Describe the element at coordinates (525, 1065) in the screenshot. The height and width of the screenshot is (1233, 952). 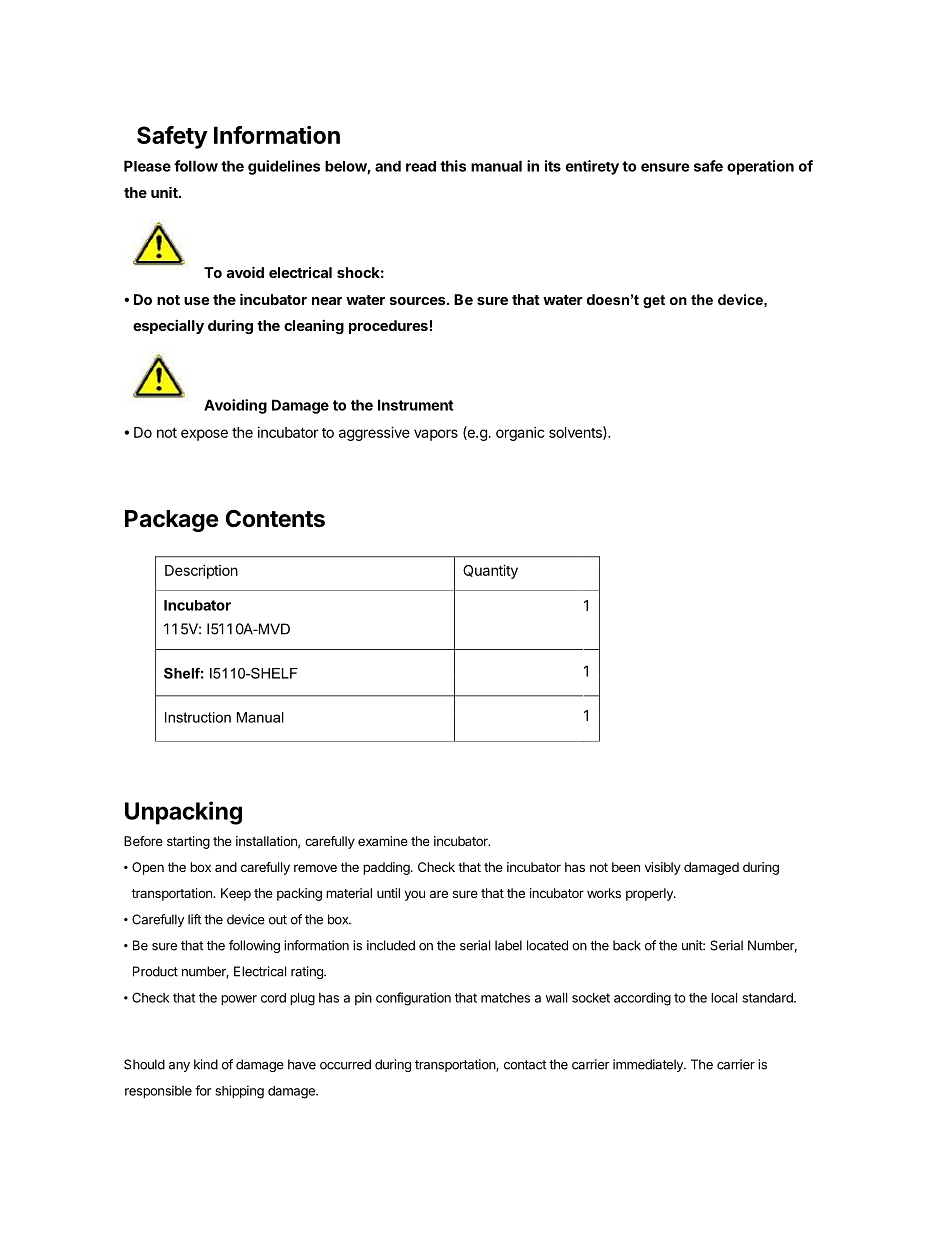
I see `contact` at that location.
